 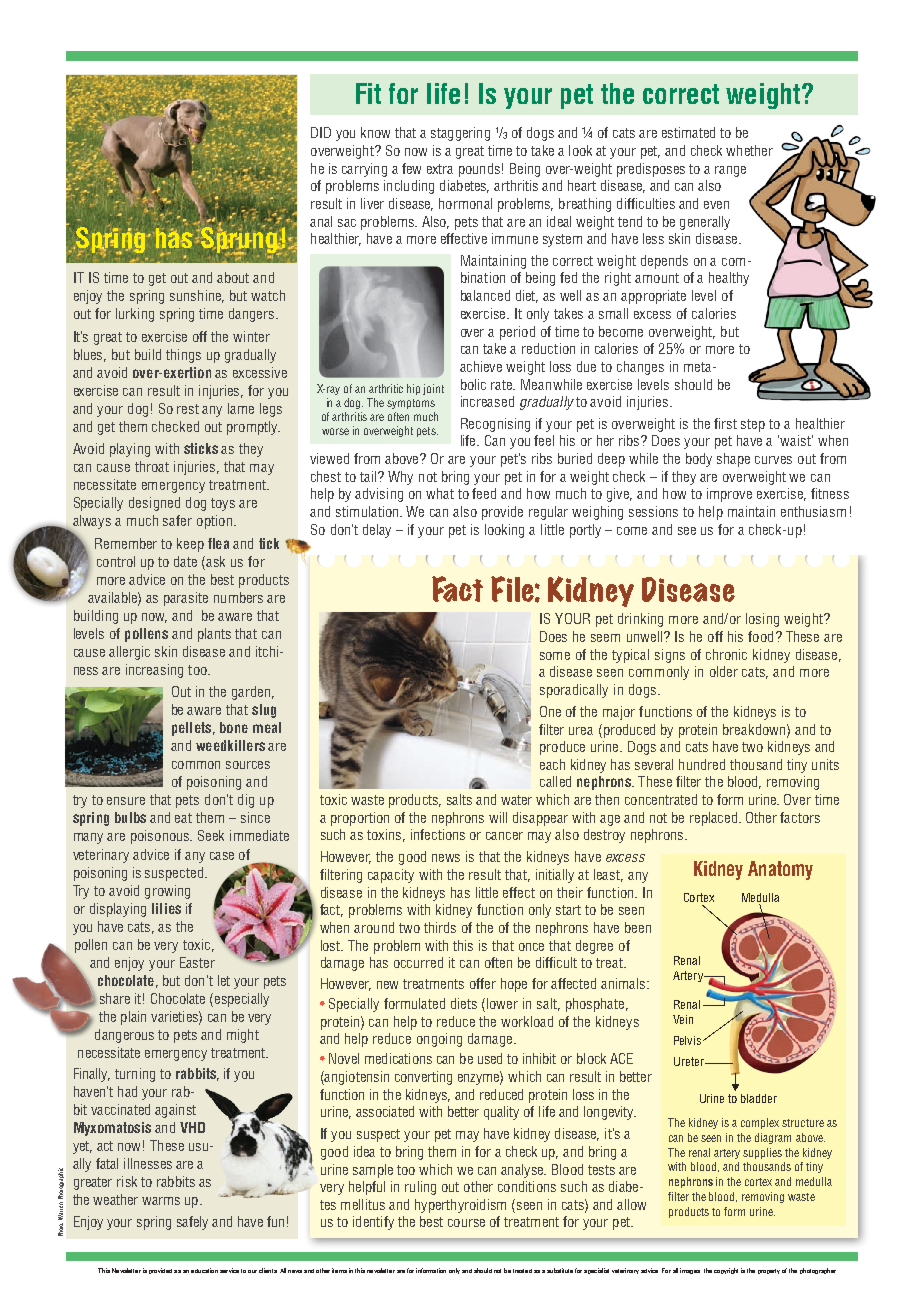 What do you see at coordinates (725, 423) in the image?
I see `first` at bounding box center [725, 423].
